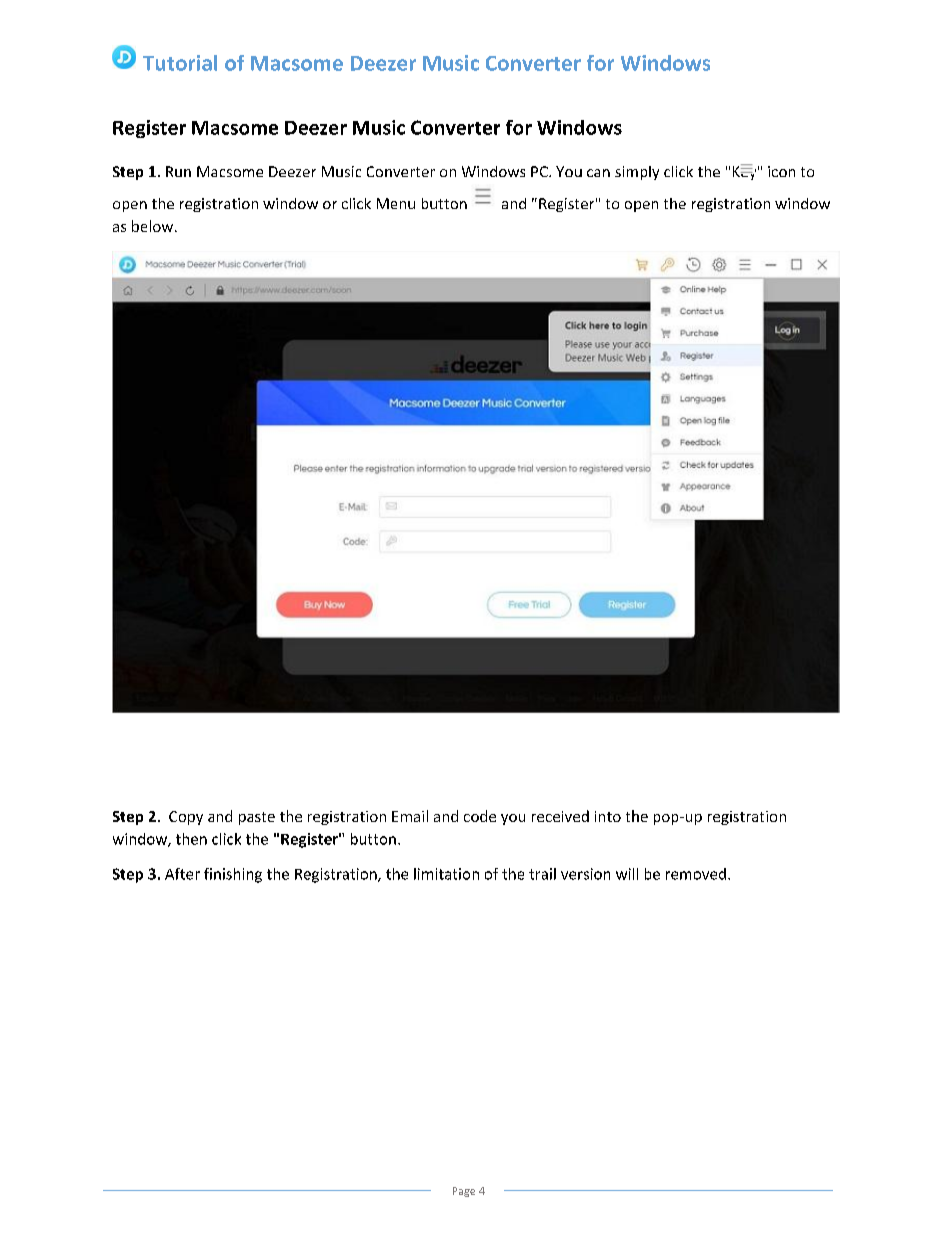  Describe the element at coordinates (637, 173) in the page. I see `simply` at that location.
